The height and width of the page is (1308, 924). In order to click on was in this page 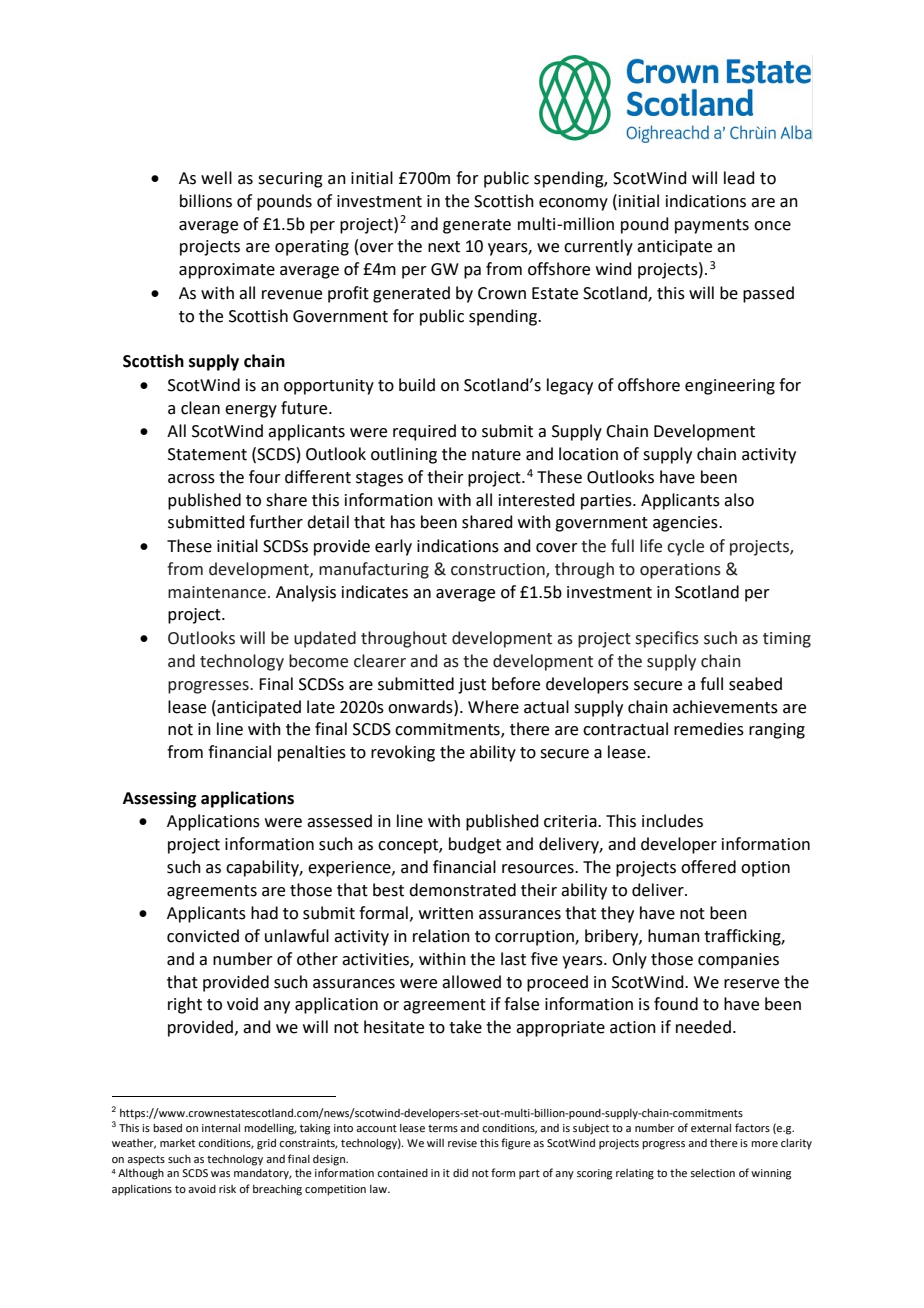, I will do `click(220, 1174)`.
